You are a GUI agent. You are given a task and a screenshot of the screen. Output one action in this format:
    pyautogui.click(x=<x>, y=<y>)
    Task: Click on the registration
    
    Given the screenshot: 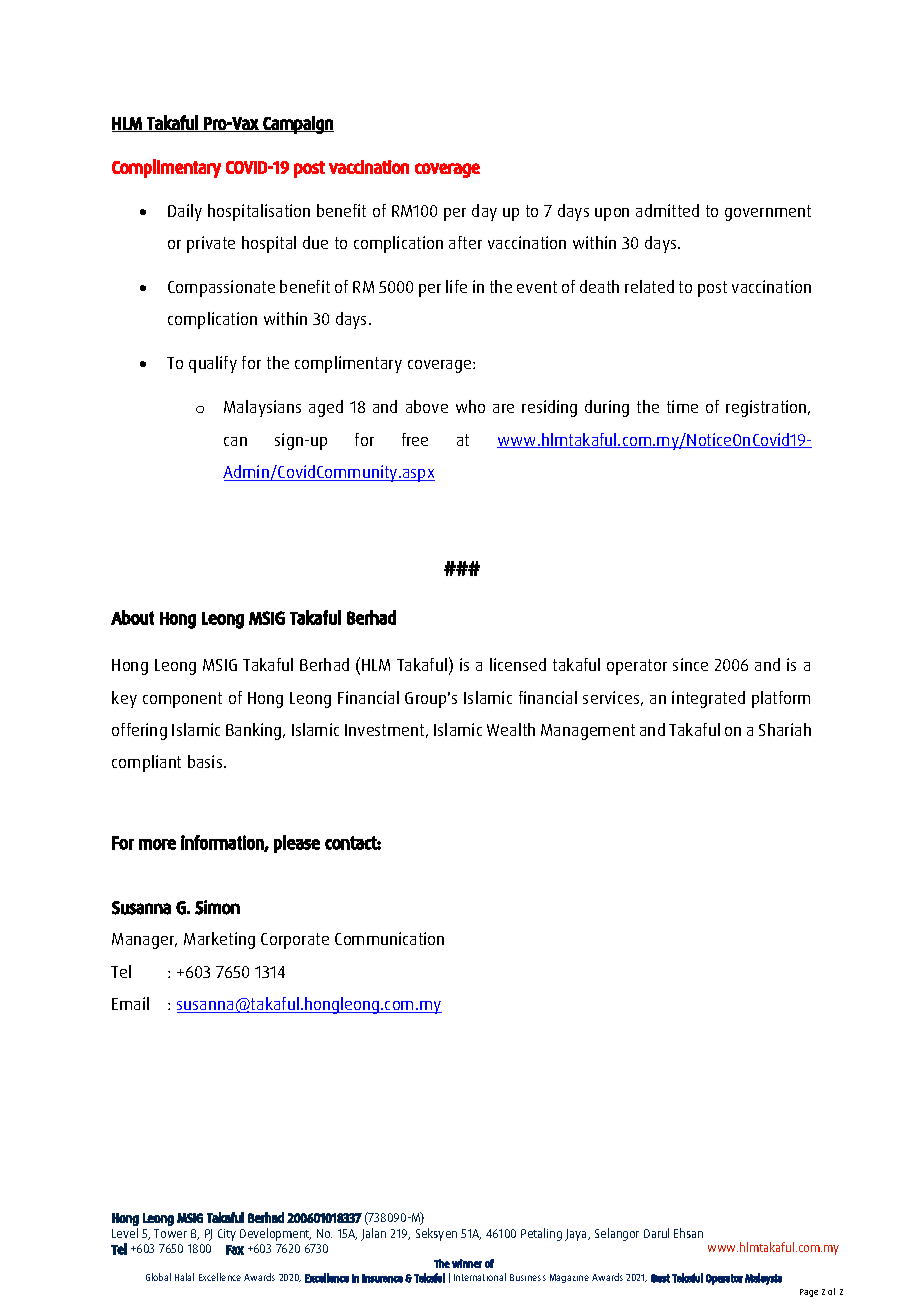 What is the action you would take?
    pyautogui.click(x=767, y=408)
